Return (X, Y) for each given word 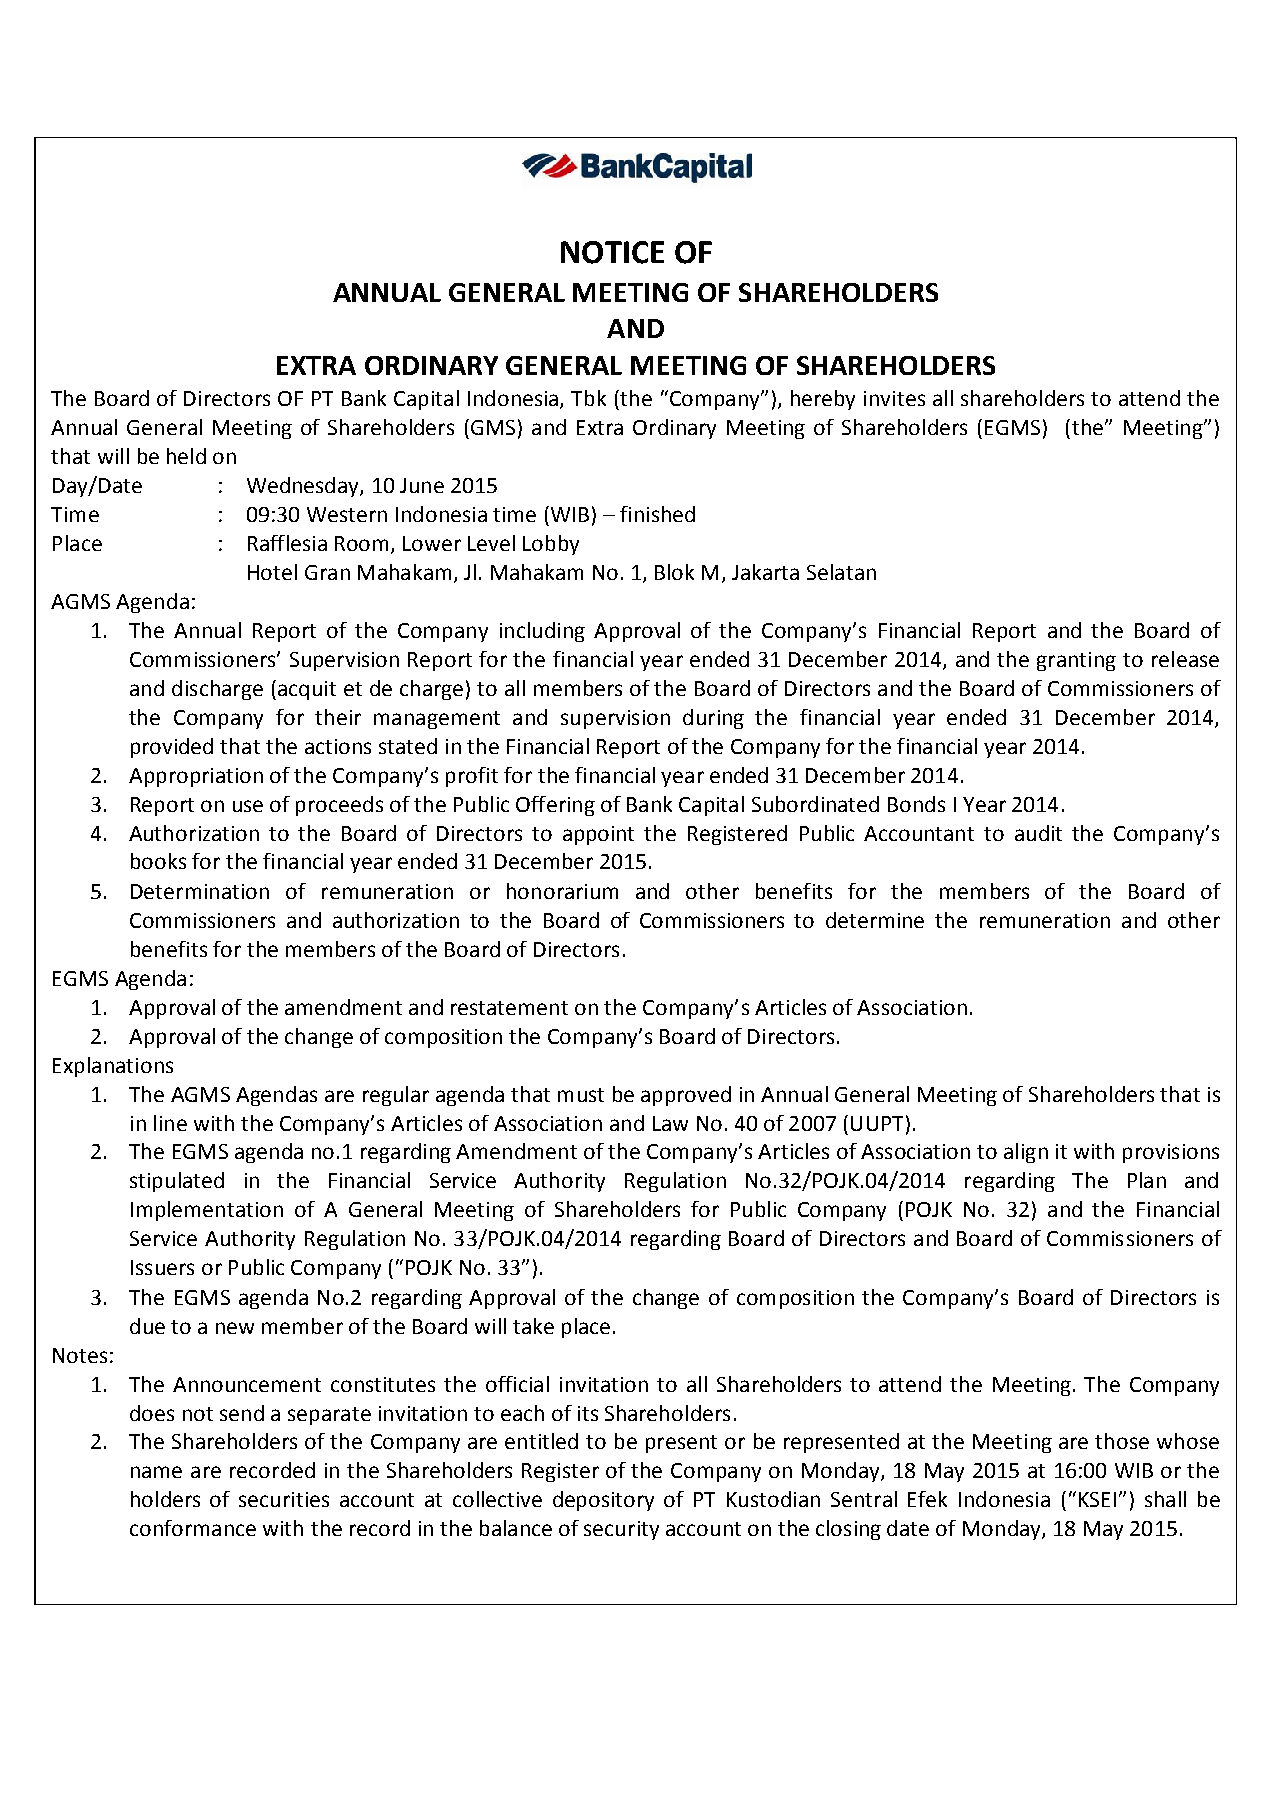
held (186, 456)
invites (894, 398)
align (1026, 1153)
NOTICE (612, 252)
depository (603, 1501)
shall (1165, 1499)
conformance (193, 1528)
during (713, 719)
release (1185, 659)
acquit (307, 690)
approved (686, 1096)
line (170, 1123)
